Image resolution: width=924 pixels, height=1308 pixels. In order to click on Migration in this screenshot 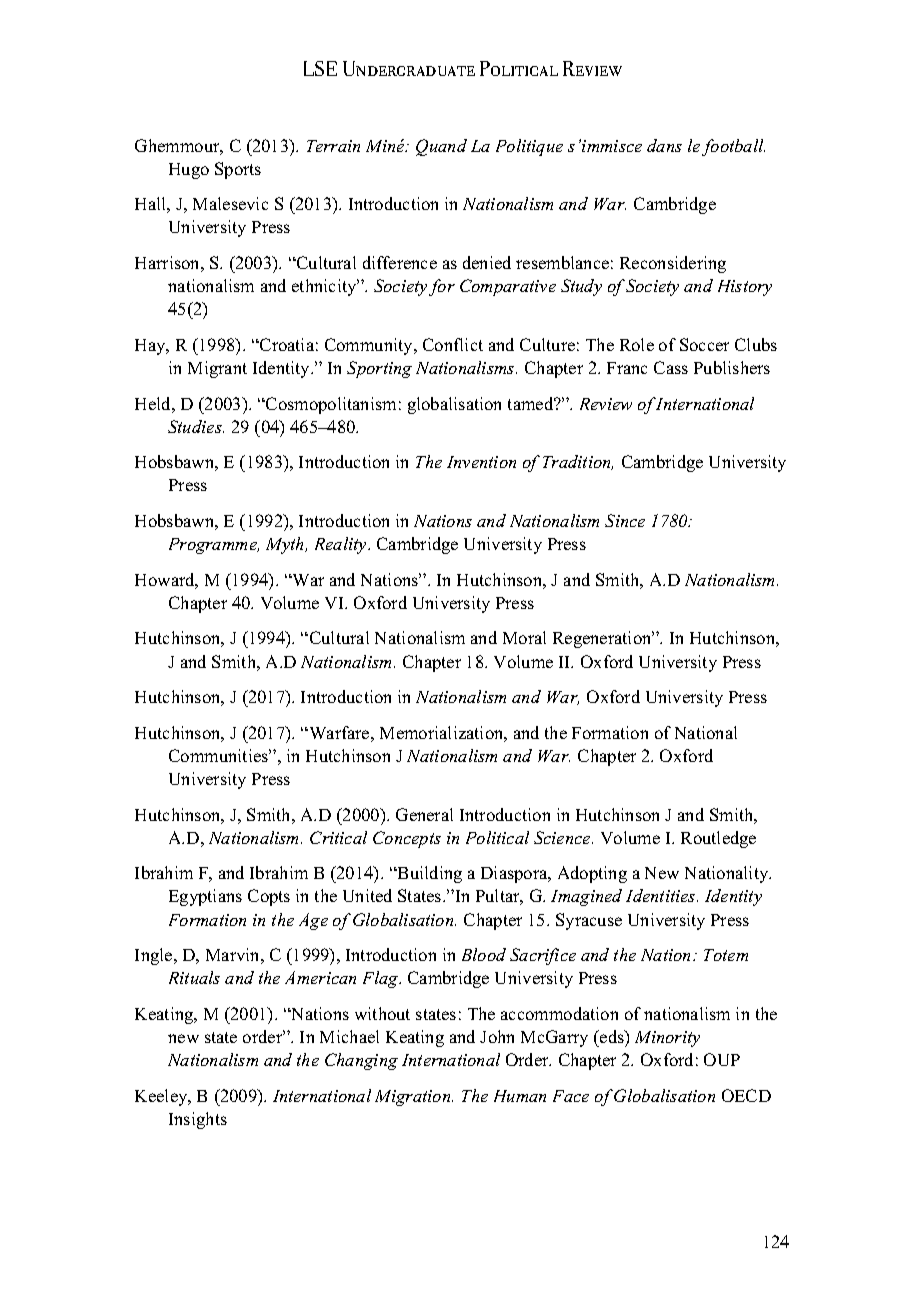, I will do `click(414, 1098)`.
